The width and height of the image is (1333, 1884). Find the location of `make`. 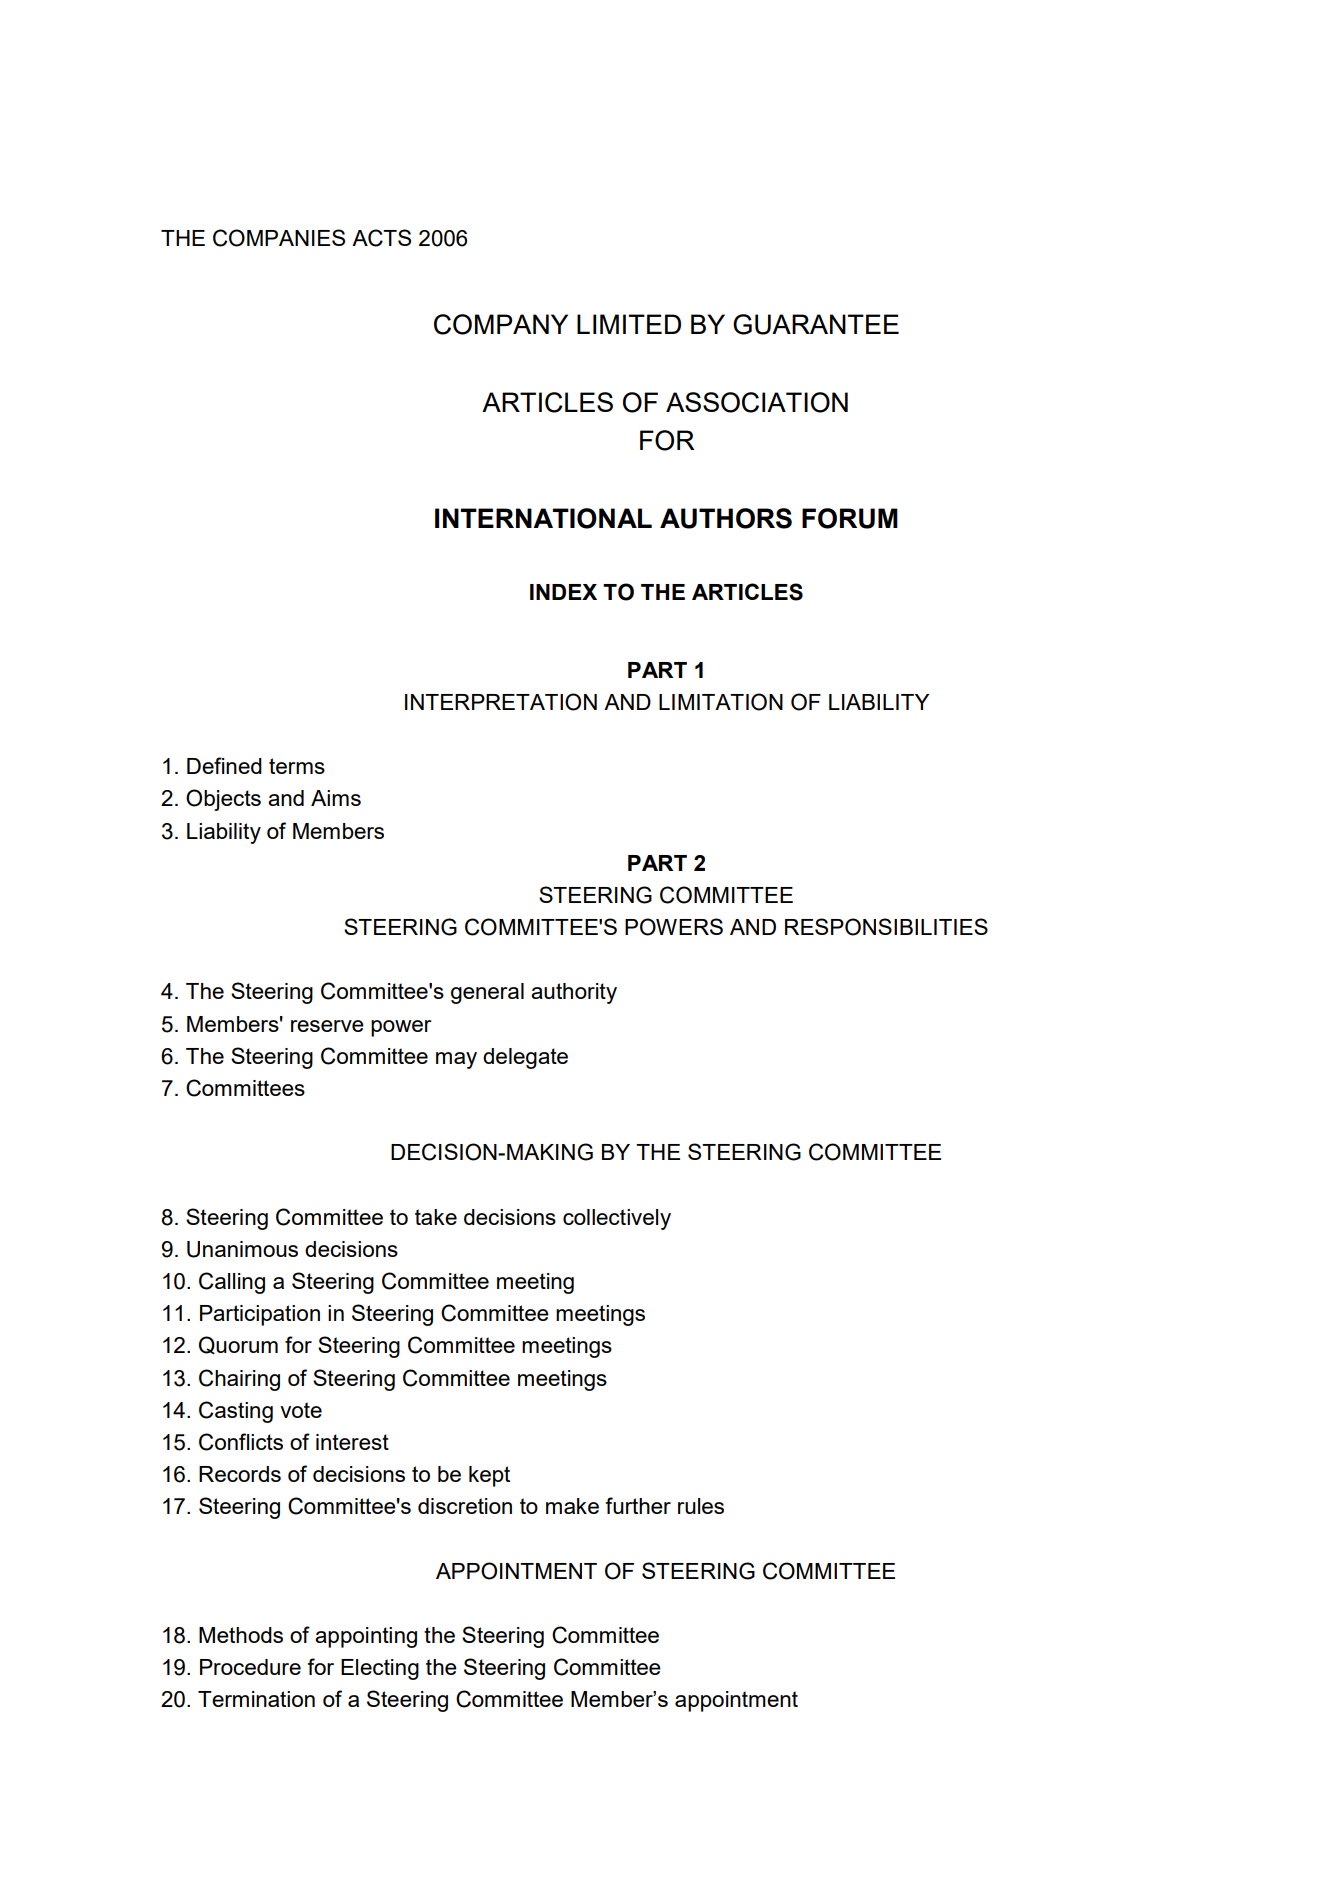

make is located at coordinates (572, 1506).
